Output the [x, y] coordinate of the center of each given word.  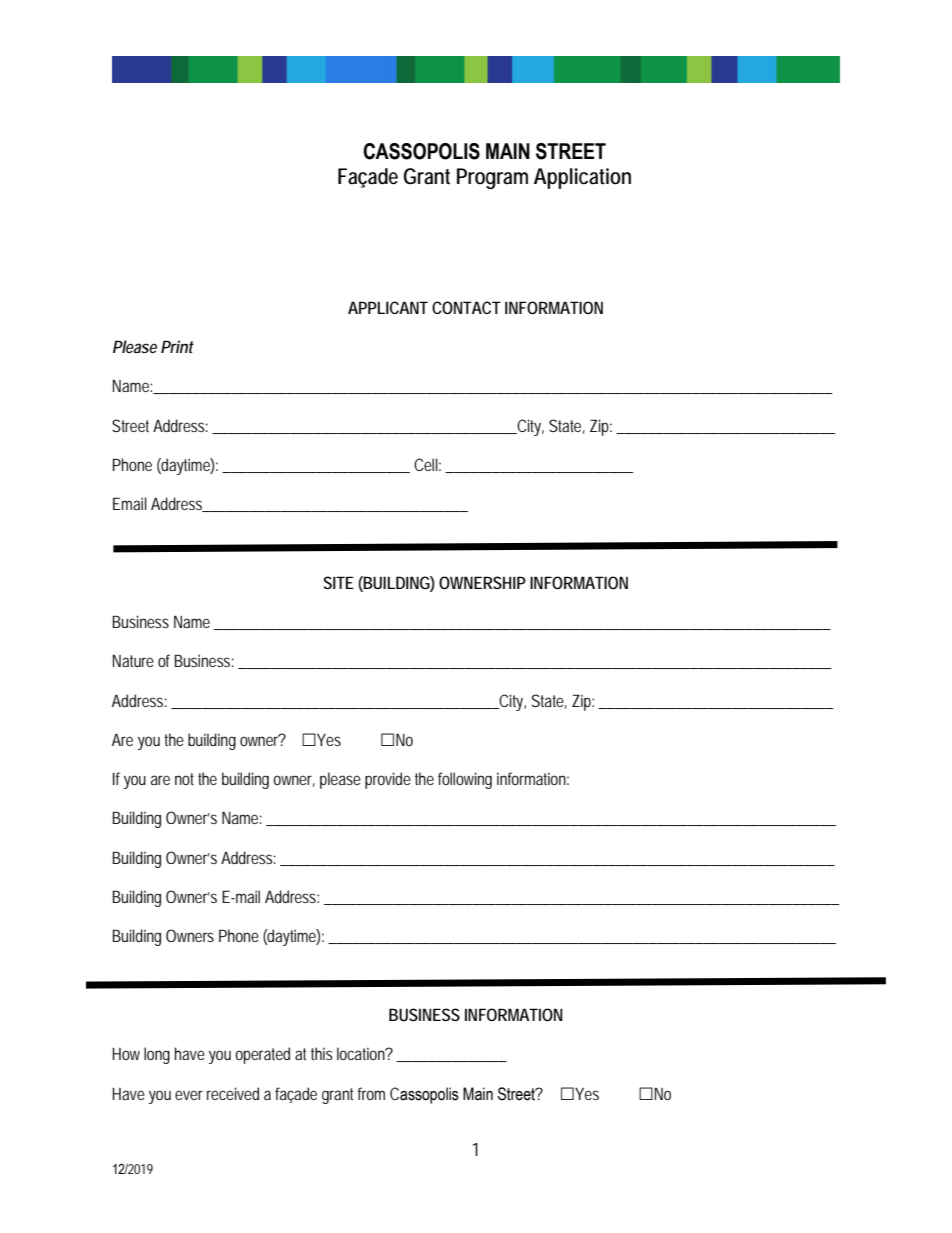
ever [189, 1095]
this [321, 1053]
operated [262, 1055]
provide [388, 780]
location [361, 1053]
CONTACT [466, 307]
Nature [133, 660]
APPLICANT [388, 307]
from [371, 1093]
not [184, 779]
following [465, 780]
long [157, 1055]
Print [177, 346]
